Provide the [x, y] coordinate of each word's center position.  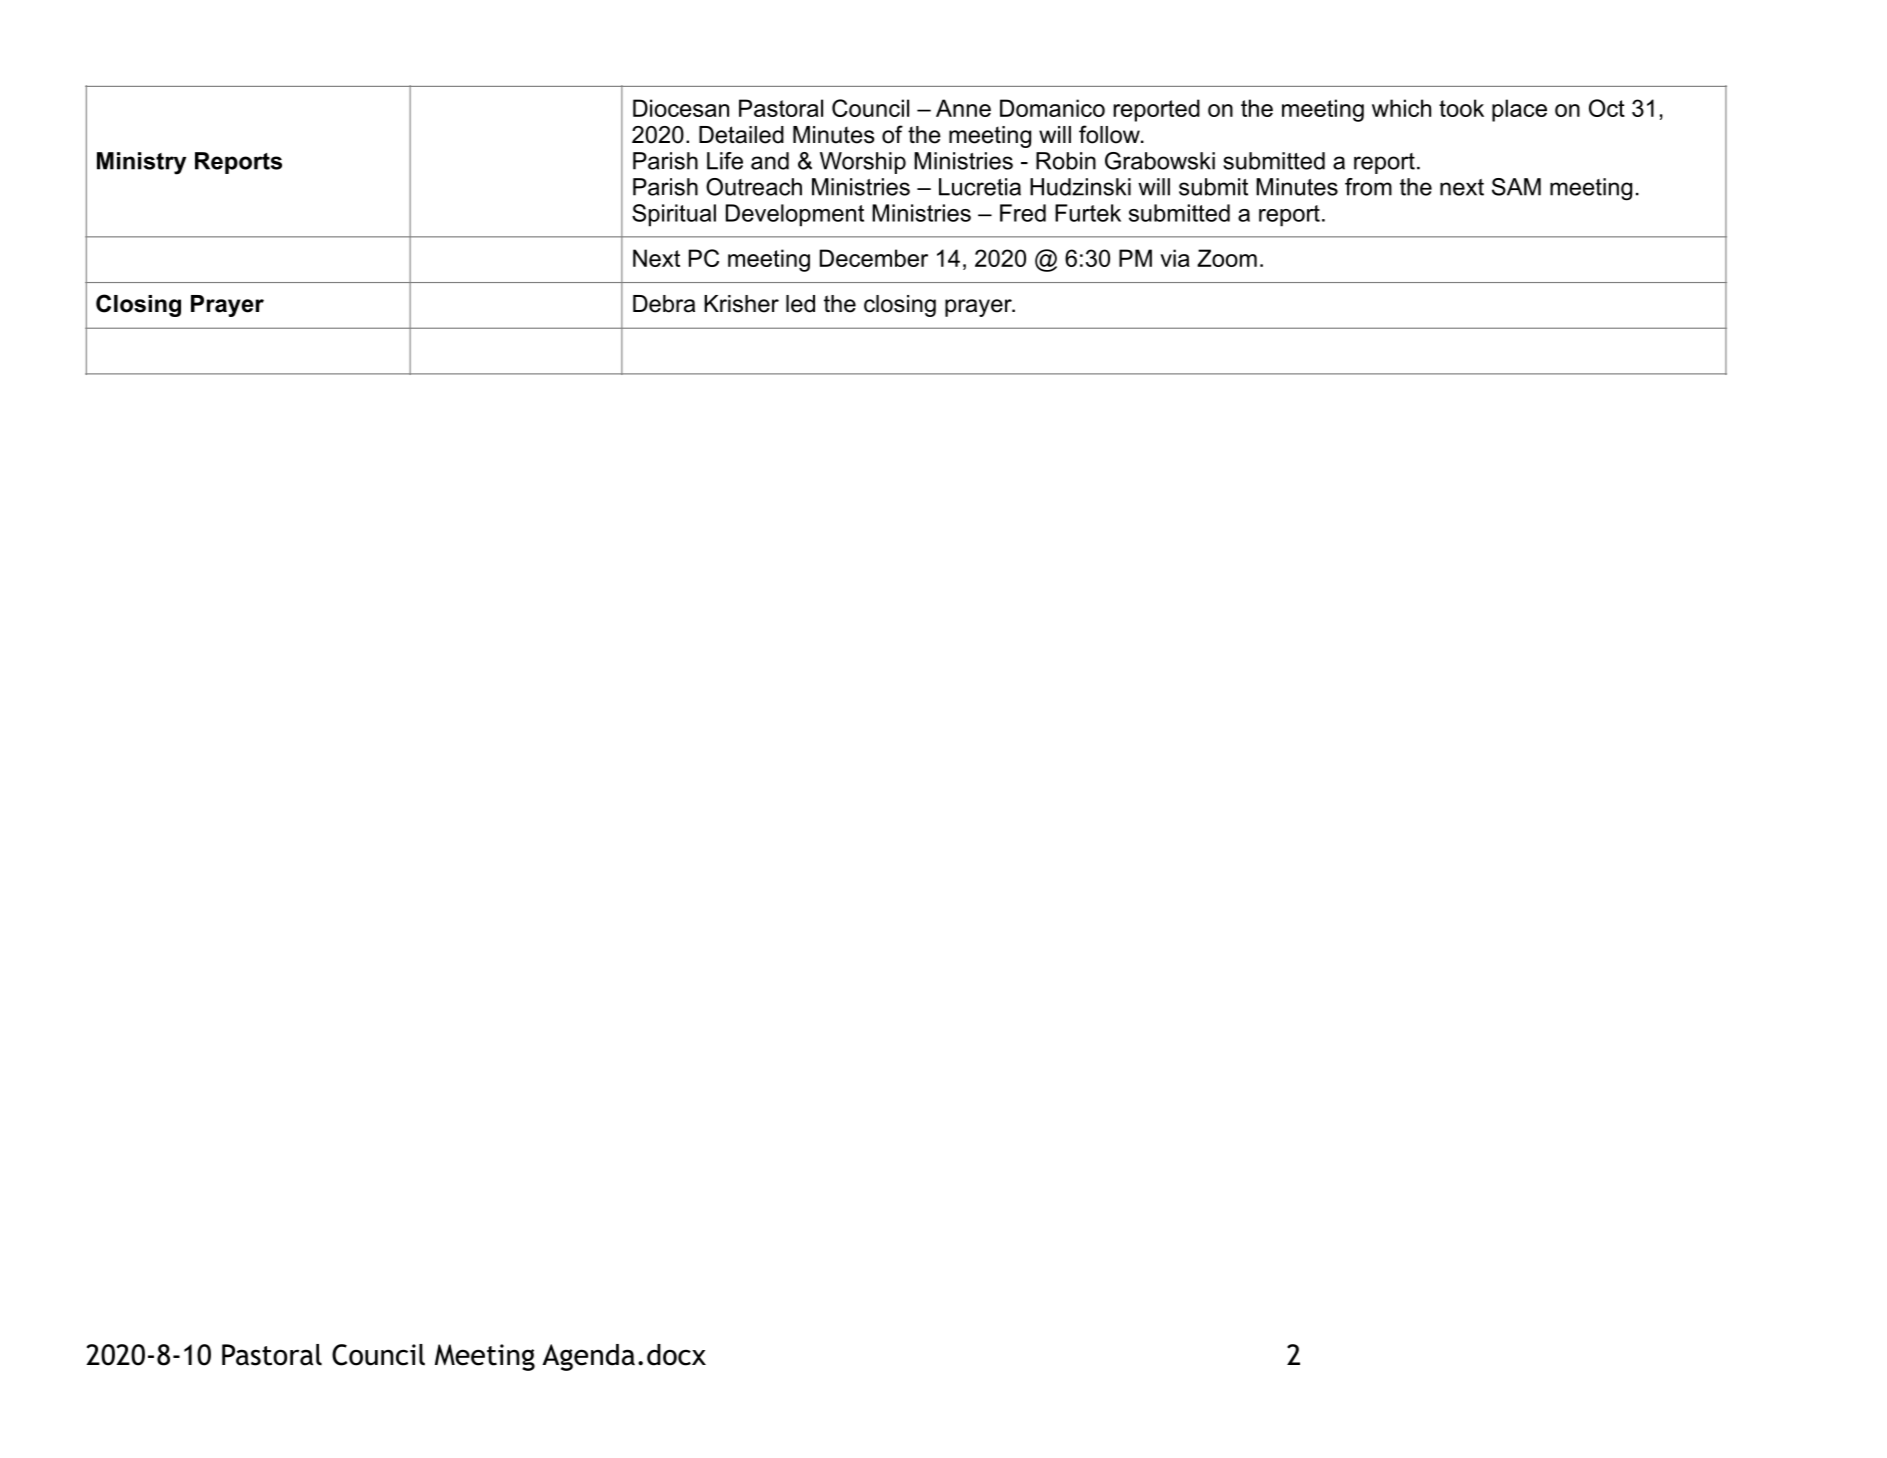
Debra [664, 304]
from [1368, 187]
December [874, 258]
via [1175, 258]
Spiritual [674, 215]
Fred [1023, 213]
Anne [963, 108]
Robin [1066, 161]
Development [795, 215]
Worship [863, 163]
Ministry [141, 163]
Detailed [741, 135]
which [1401, 108]
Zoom [1227, 258]
